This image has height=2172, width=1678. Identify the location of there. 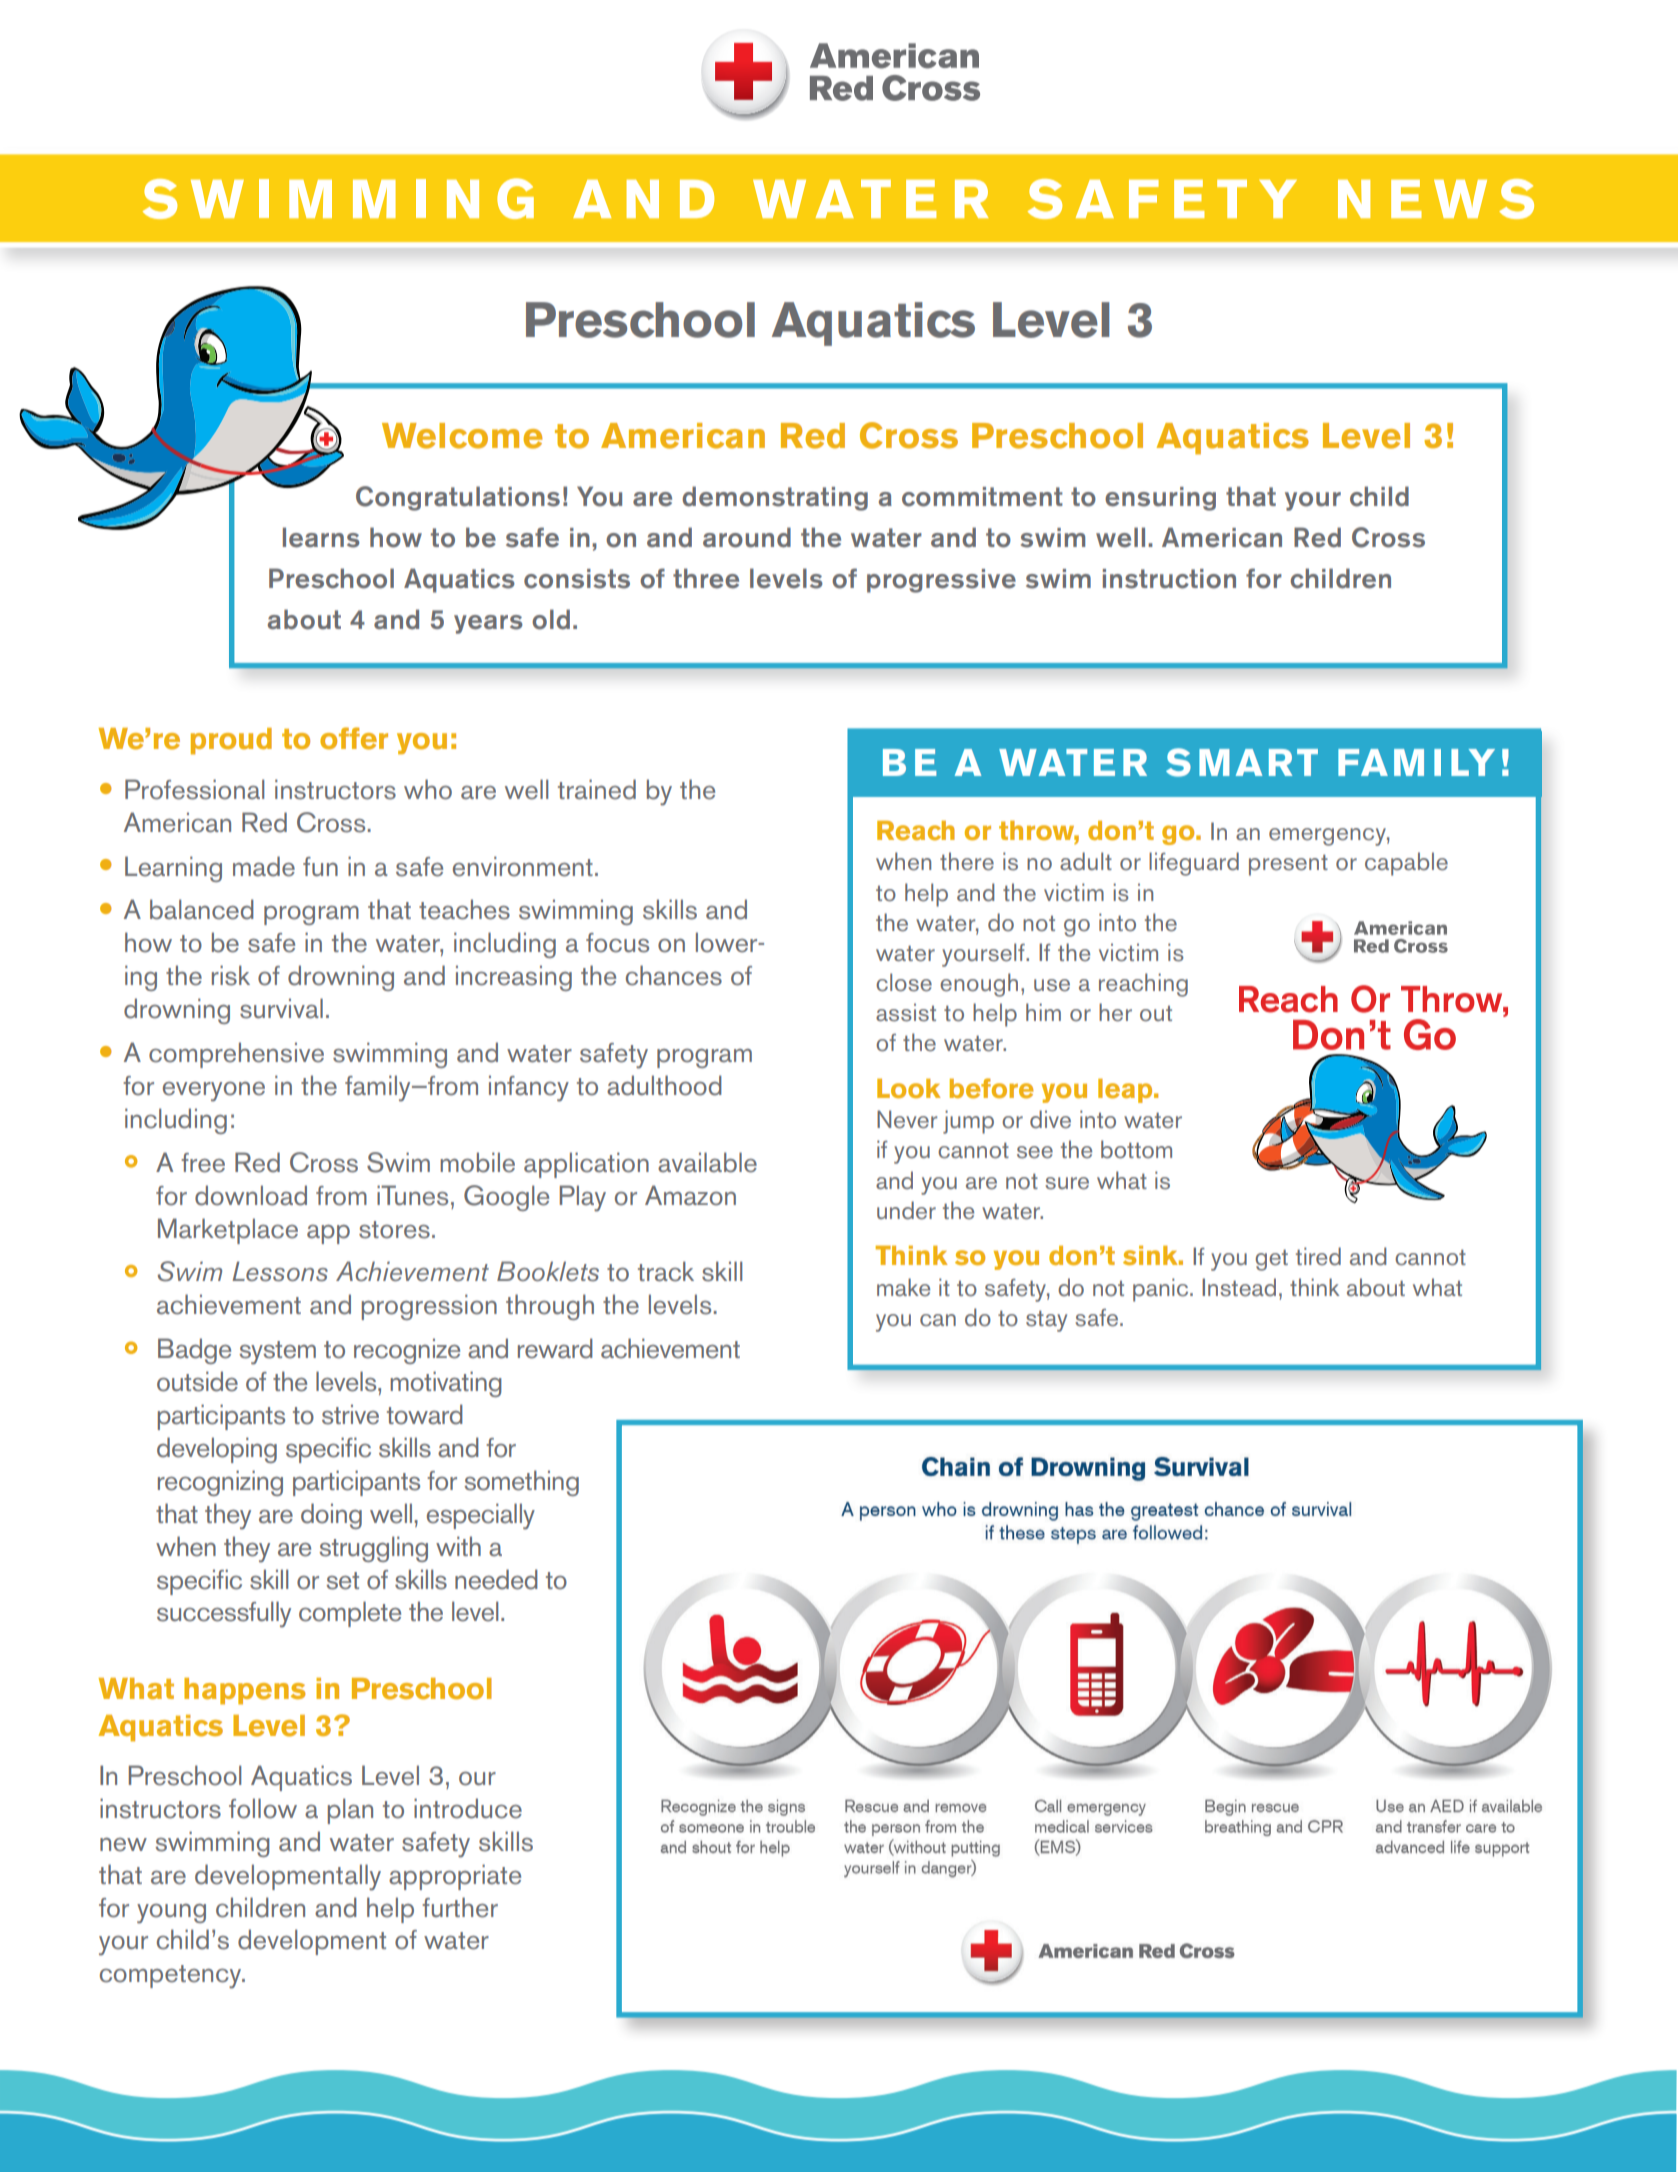
(967, 861).
